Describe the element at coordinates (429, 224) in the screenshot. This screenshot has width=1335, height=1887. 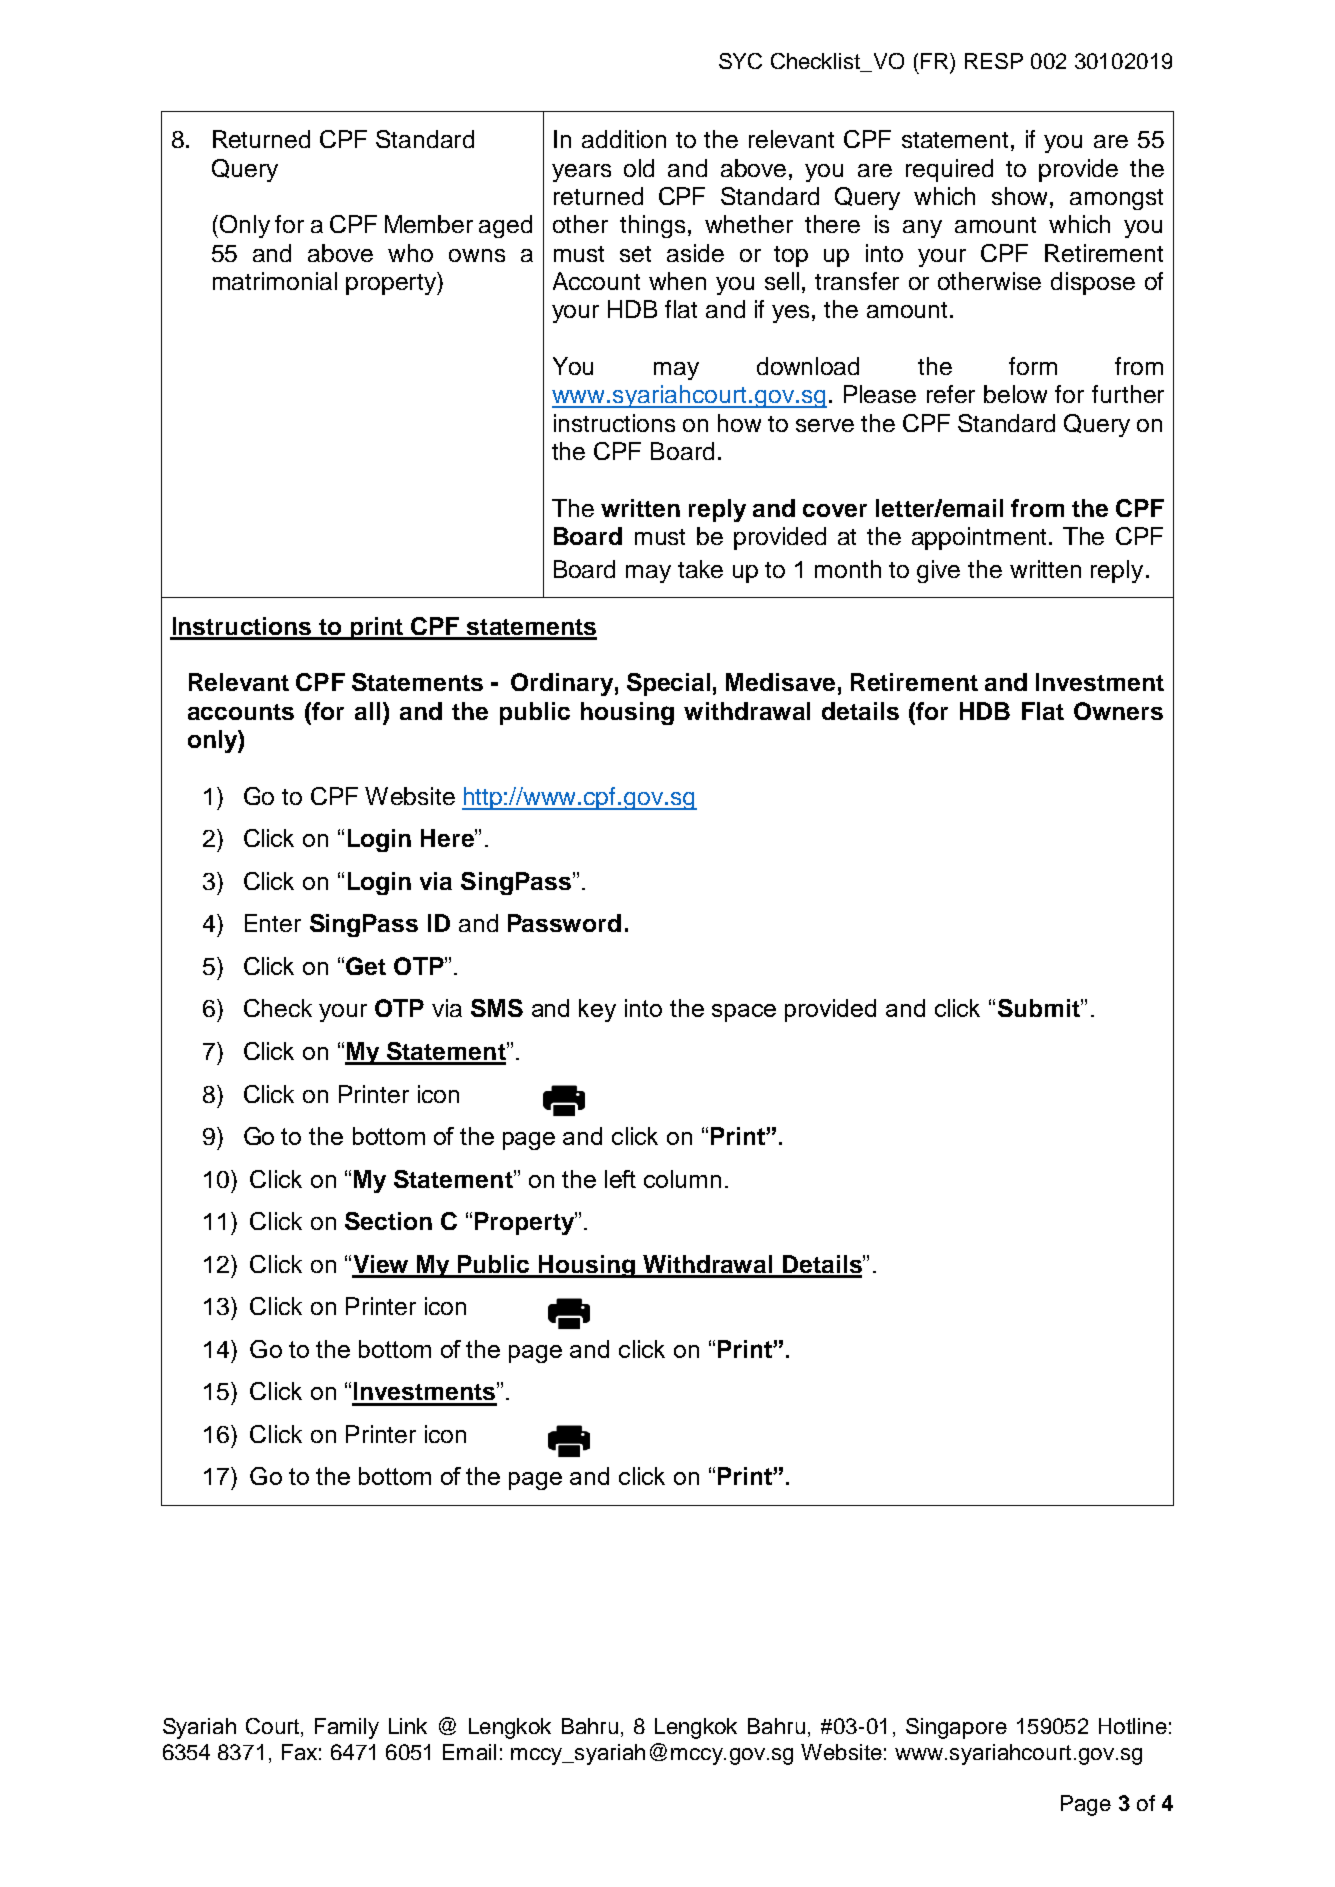
I see `Member` at that location.
